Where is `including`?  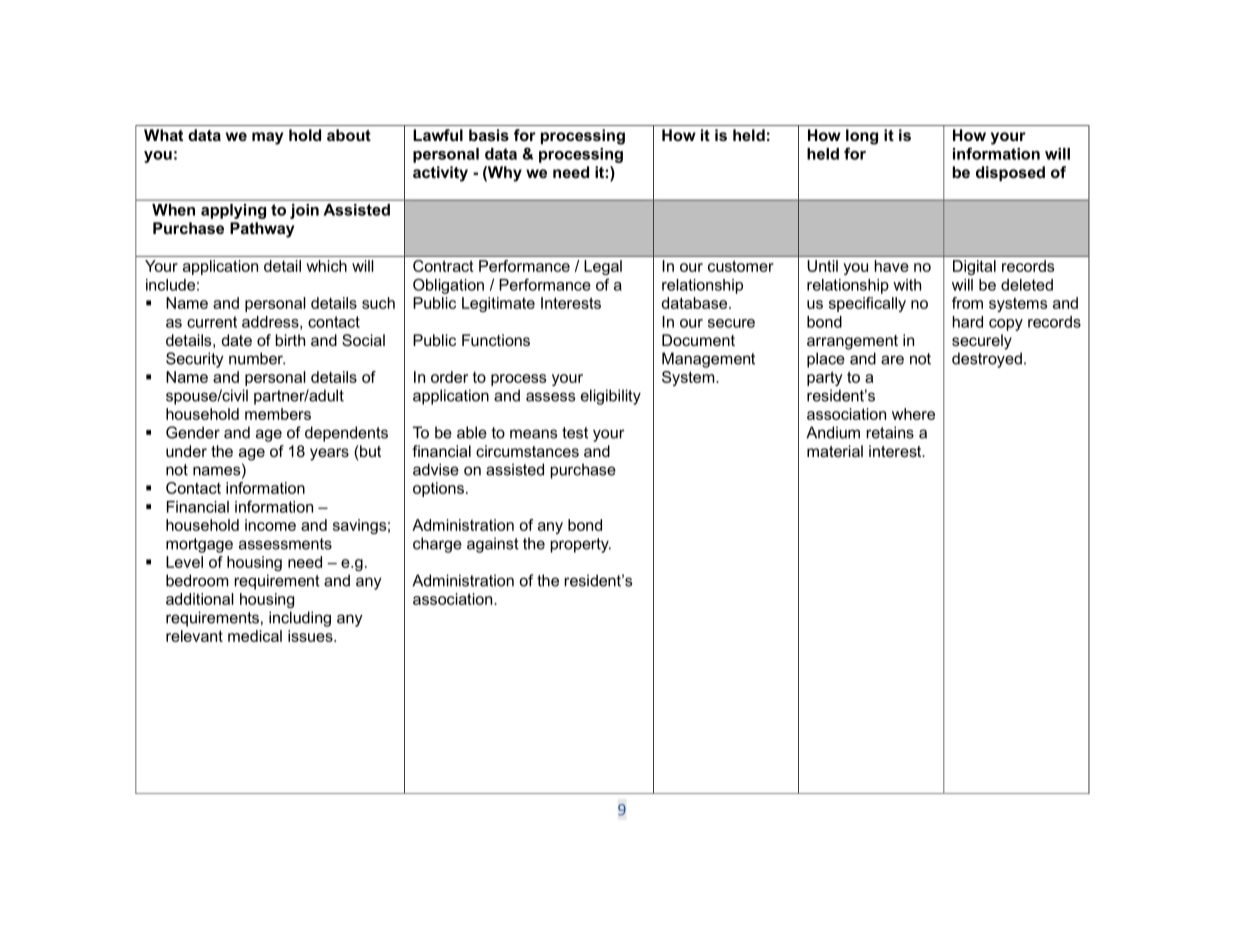 including is located at coordinates (300, 619).
